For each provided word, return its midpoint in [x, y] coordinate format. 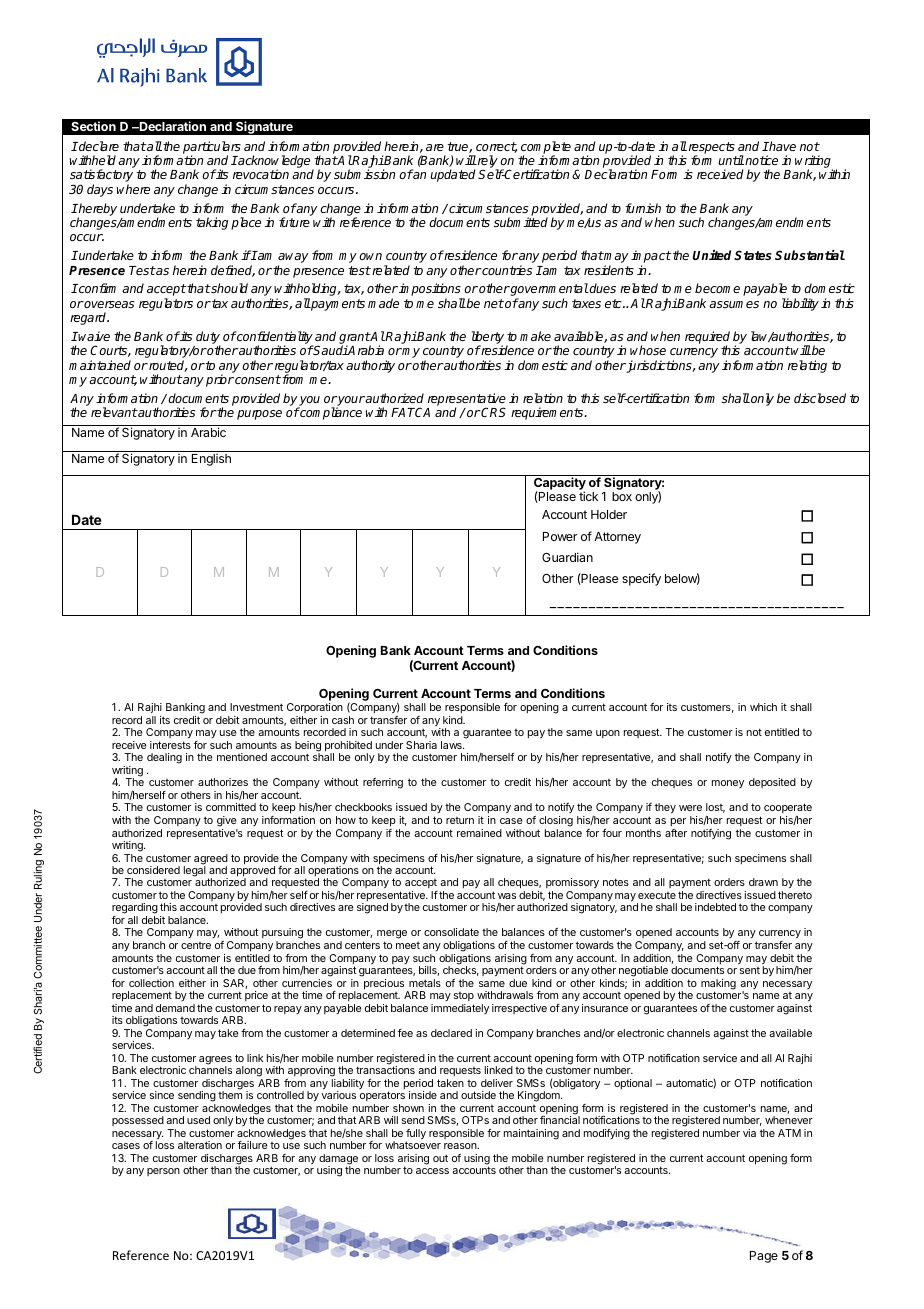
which [763, 707]
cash [343, 720]
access [432, 1171]
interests [170, 745]
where [133, 189]
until [731, 160]
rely [487, 163]
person [163, 1172]
